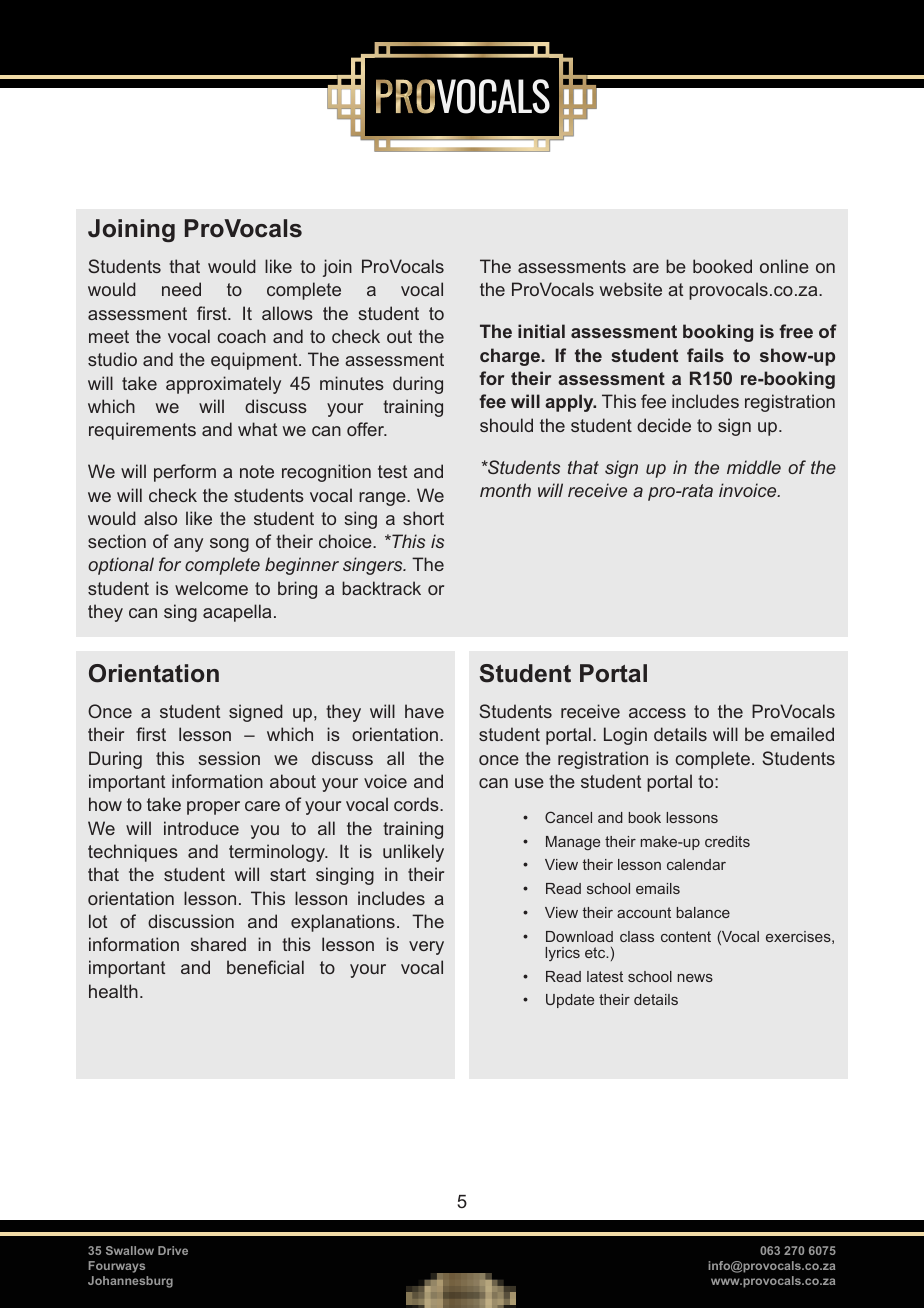 This screenshot has height=1308, width=924. Describe the element at coordinates (426, 948) in the screenshot. I see `very` at that location.
